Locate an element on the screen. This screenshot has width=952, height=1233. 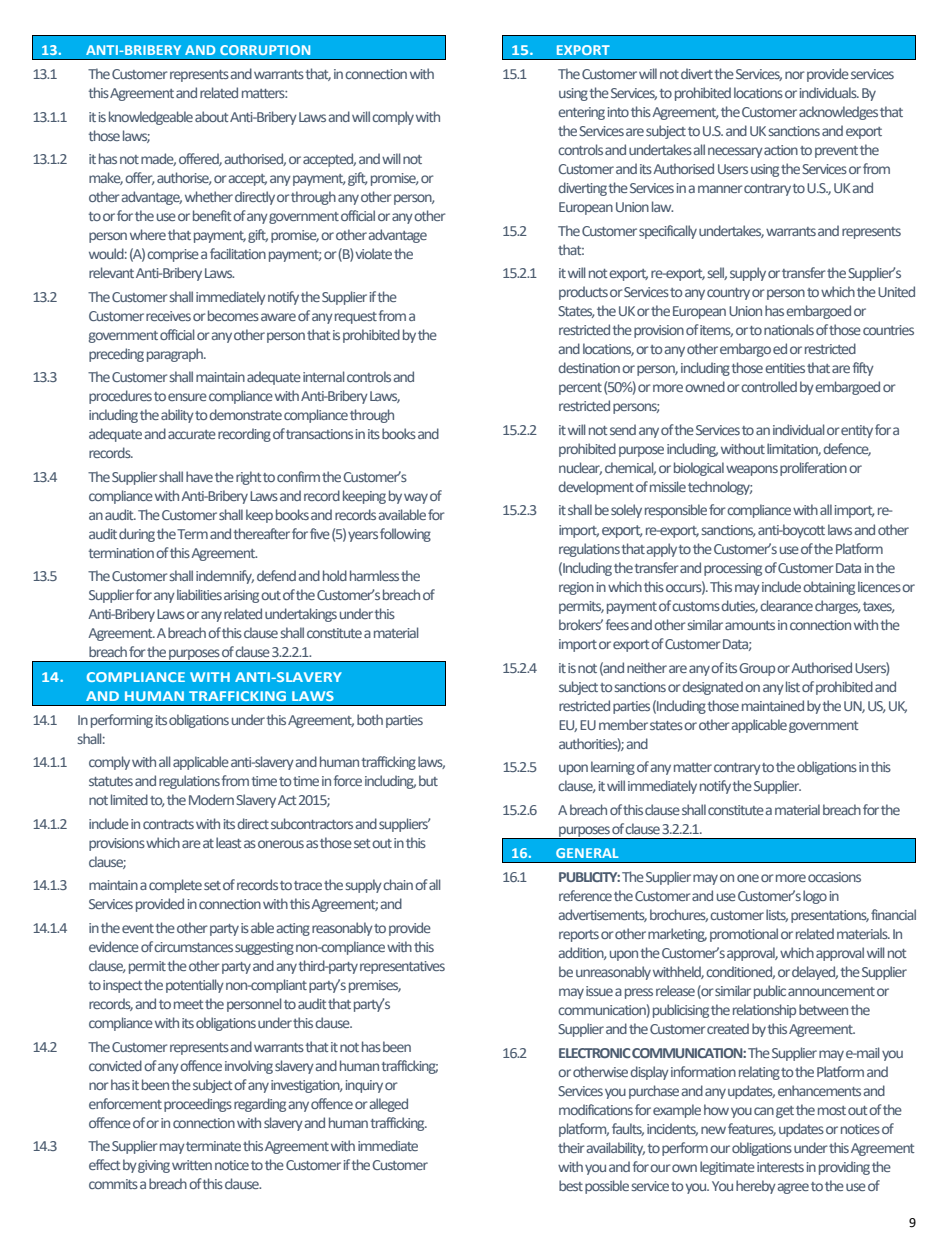
proliferation is located at coordinates (813, 469).
